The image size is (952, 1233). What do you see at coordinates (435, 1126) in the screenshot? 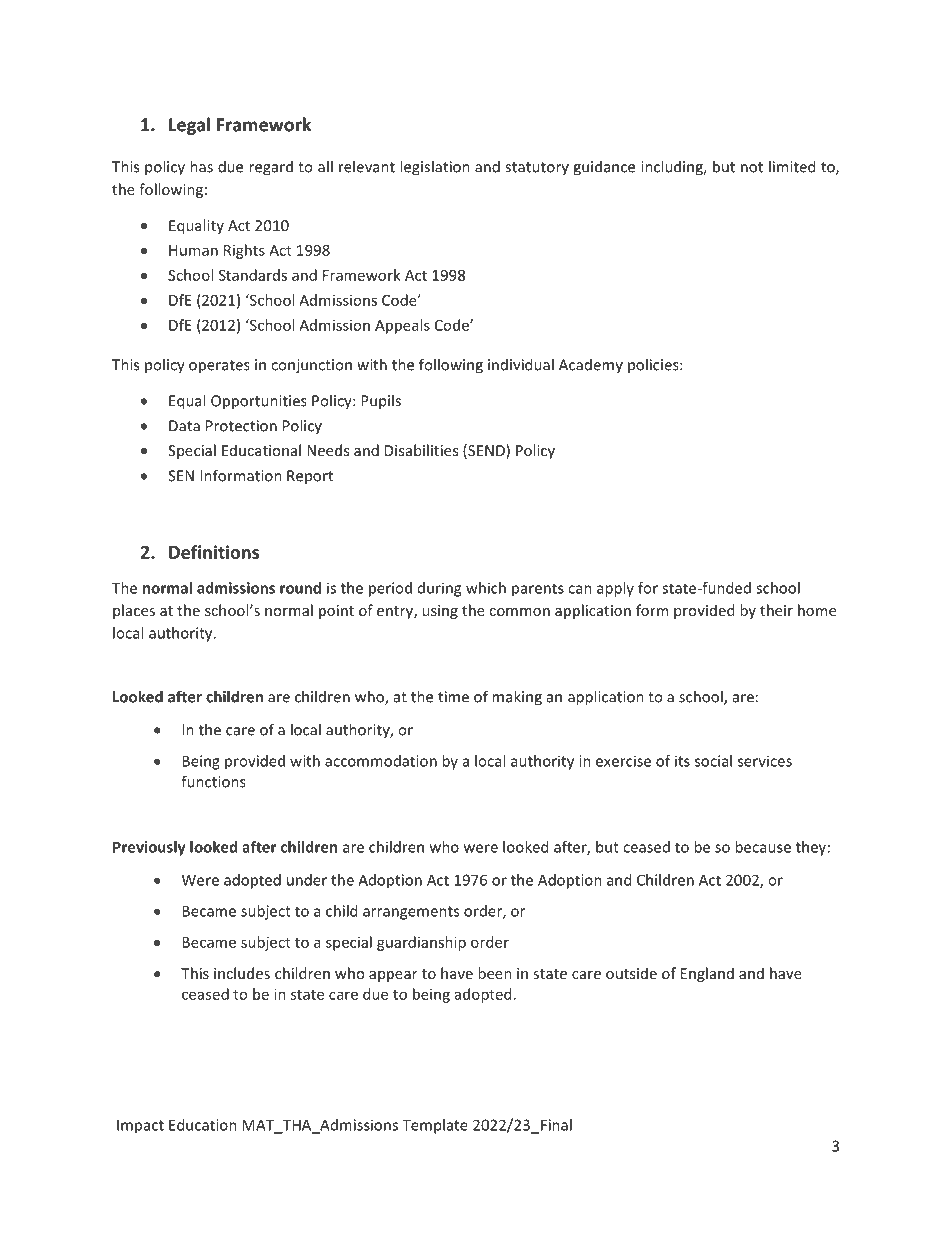
I see `Template` at bounding box center [435, 1126].
